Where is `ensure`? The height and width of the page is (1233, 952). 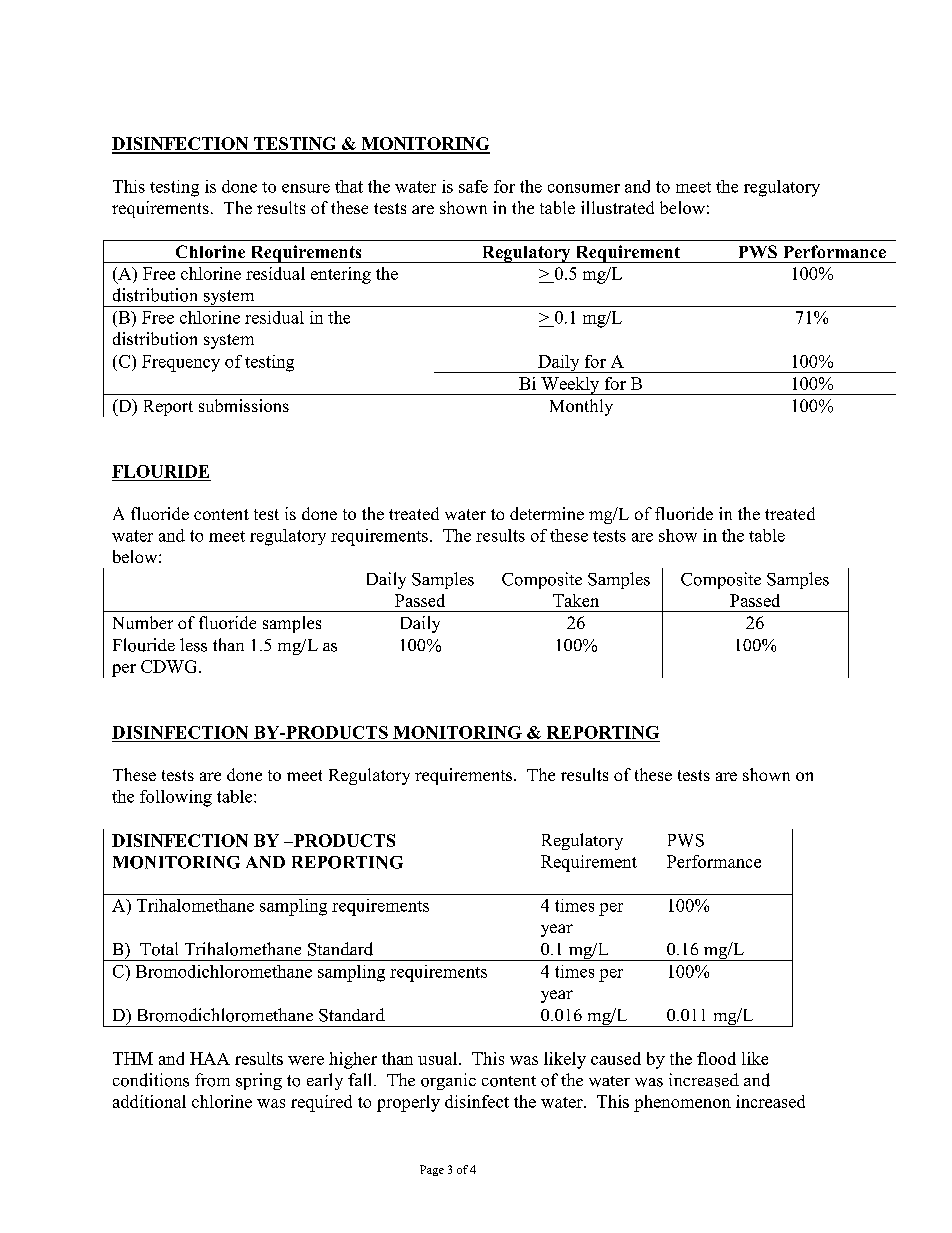 ensure is located at coordinates (306, 188).
